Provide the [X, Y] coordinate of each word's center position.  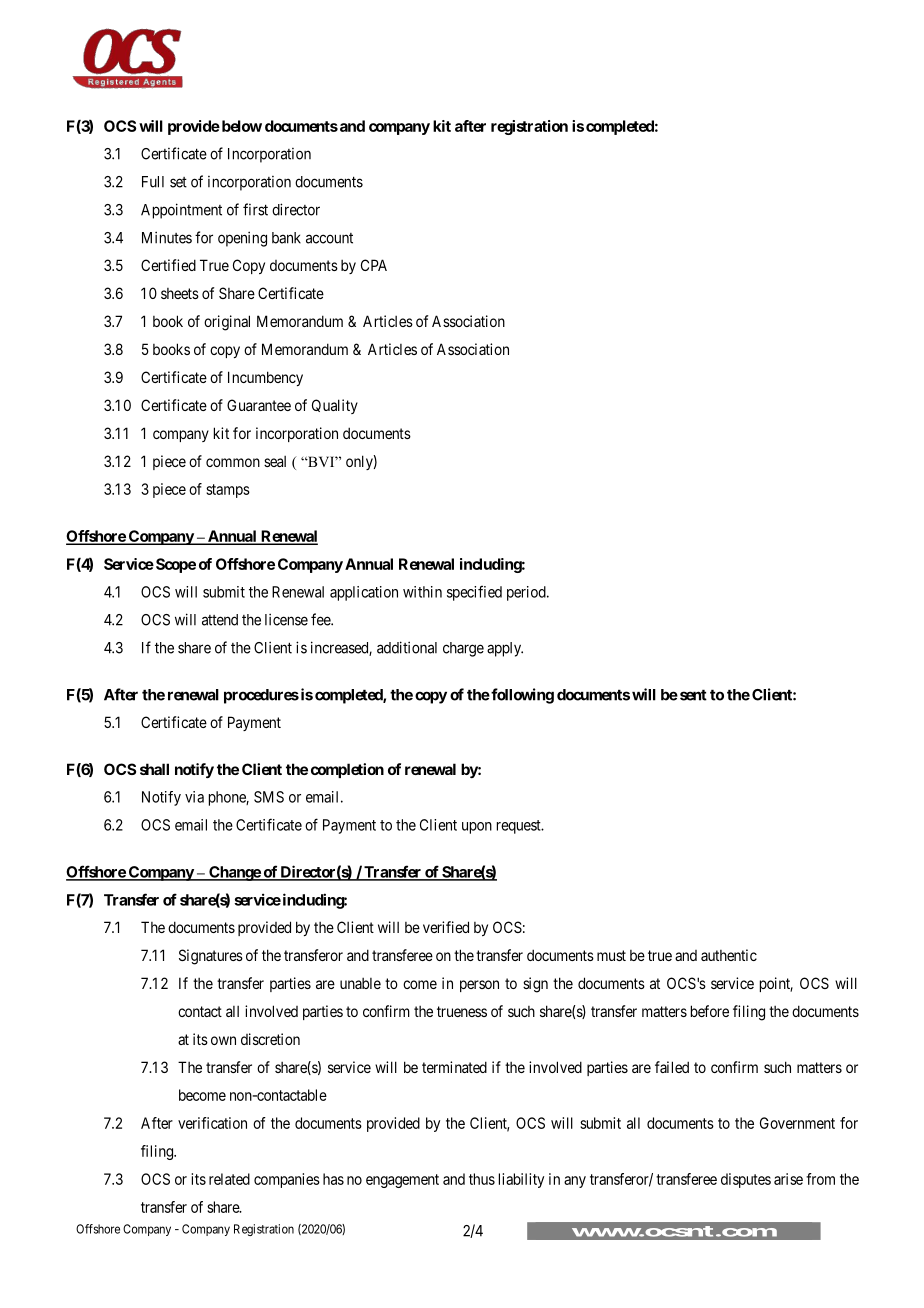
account [329, 238]
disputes [746, 1180]
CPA [374, 265]
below [240, 126]
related [229, 1179]
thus [482, 1179]
